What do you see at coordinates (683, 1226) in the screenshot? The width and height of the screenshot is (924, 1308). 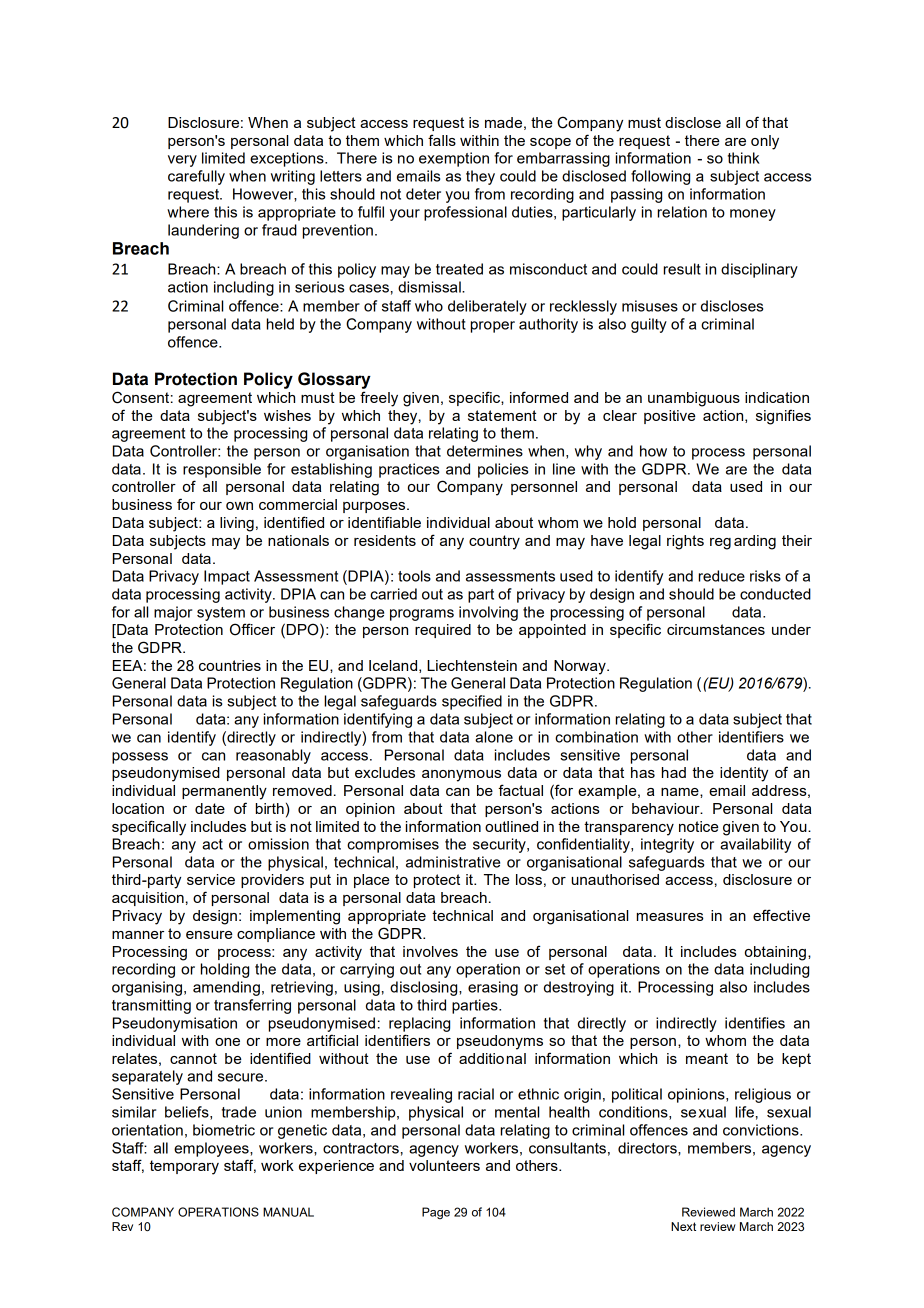 I see `Next` at bounding box center [683, 1226].
